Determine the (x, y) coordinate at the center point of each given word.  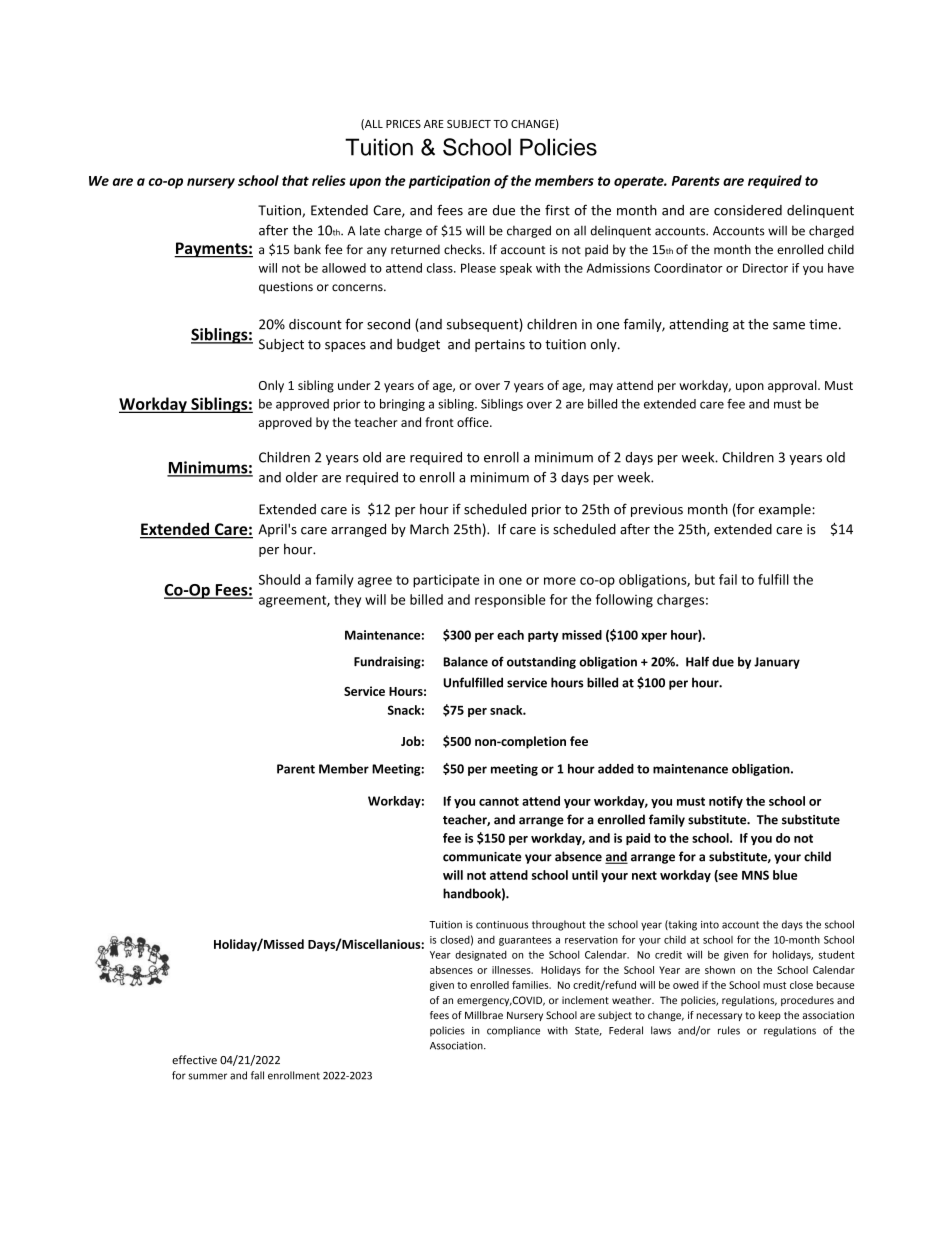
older (302, 477)
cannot (499, 801)
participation (449, 182)
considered (748, 210)
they (347, 601)
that (295, 180)
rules (729, 1030)
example (786, 510)
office (474, 422)
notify (726, 802)
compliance (513, 1031)
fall (257, 1075)
